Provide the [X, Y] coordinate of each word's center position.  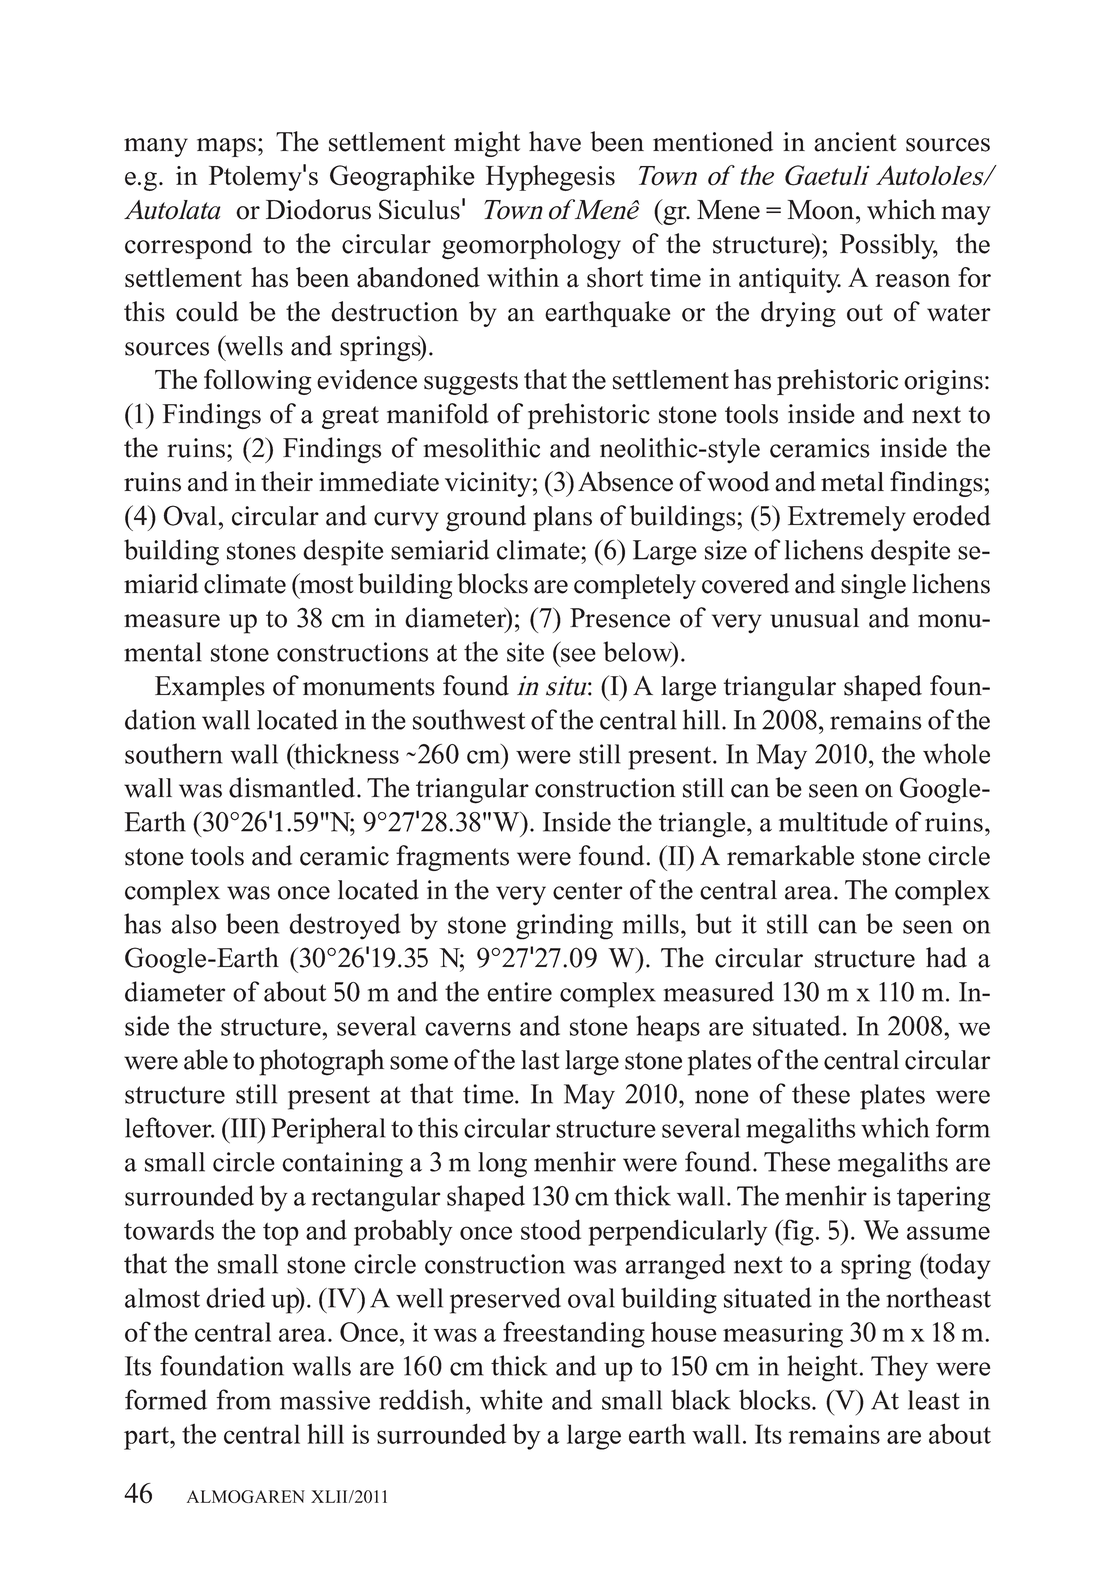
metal [852, 482]
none [722, 1097]
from [243, 1399]
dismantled [293, 787]
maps [226, 147]
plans [562, 518]
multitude [833, 821]
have [555, 141]
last [540, 1060]
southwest [469, 719]
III [243, 1128]
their [287, 481]
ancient [855, 142]
